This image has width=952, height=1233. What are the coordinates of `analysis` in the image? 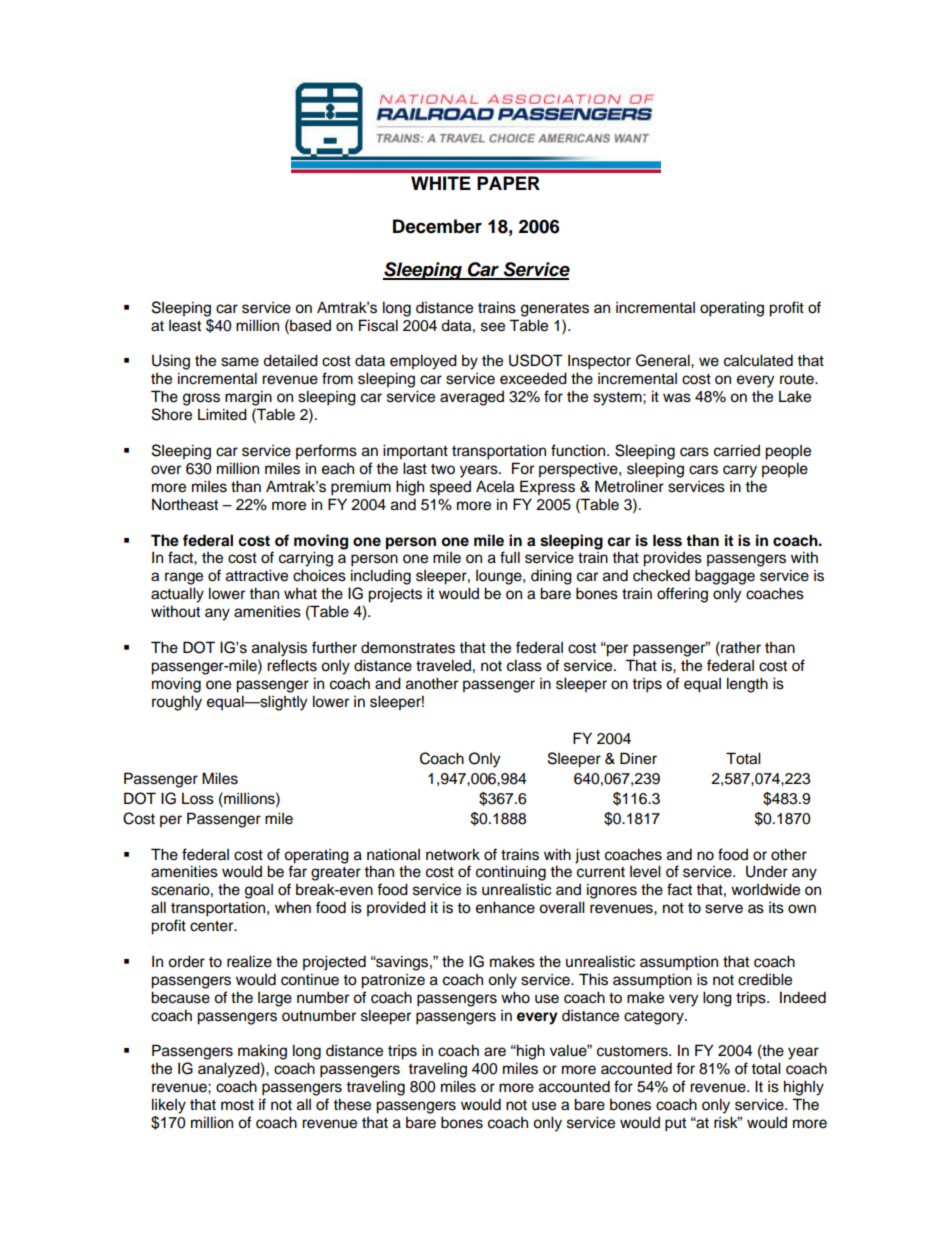 It's located at (279, 649).
